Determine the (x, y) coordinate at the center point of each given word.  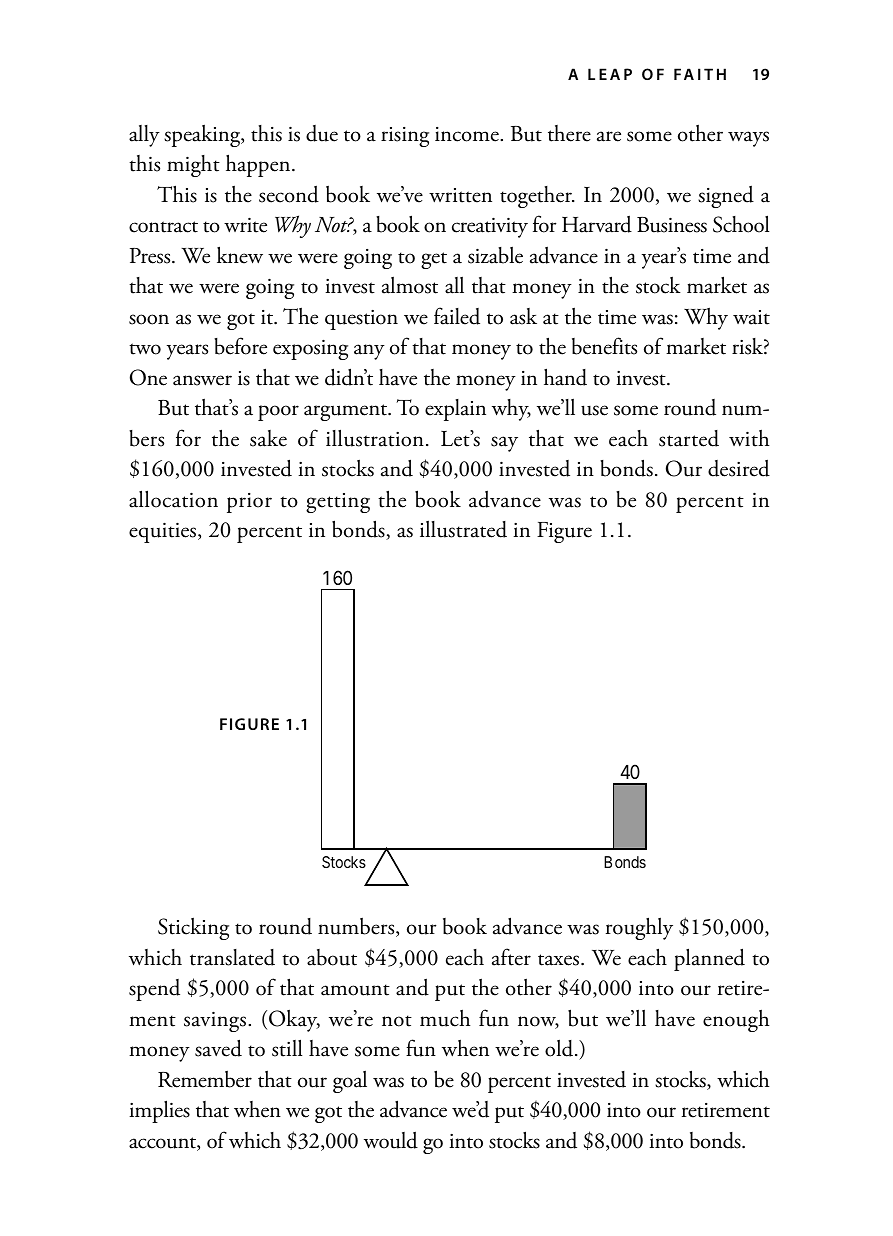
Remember (205, 1079)
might (193, 166)
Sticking (193, 928)
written (460, 195)
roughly (639, 928)
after (511, 957)
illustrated (463, 529)
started (689, 438)
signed (726, 196)
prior (249, 503)
